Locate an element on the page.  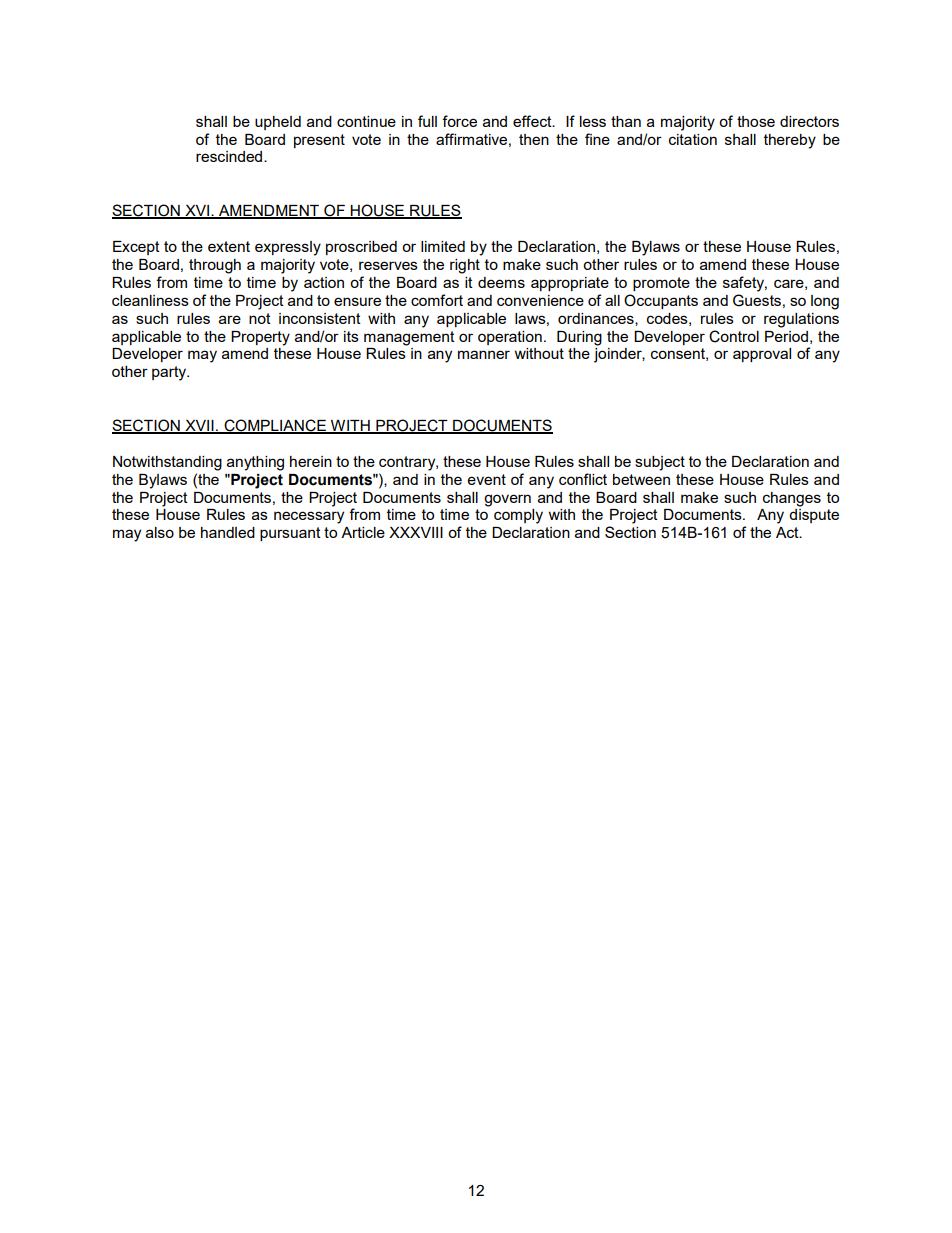
those is located at coordinates (756, 121).
